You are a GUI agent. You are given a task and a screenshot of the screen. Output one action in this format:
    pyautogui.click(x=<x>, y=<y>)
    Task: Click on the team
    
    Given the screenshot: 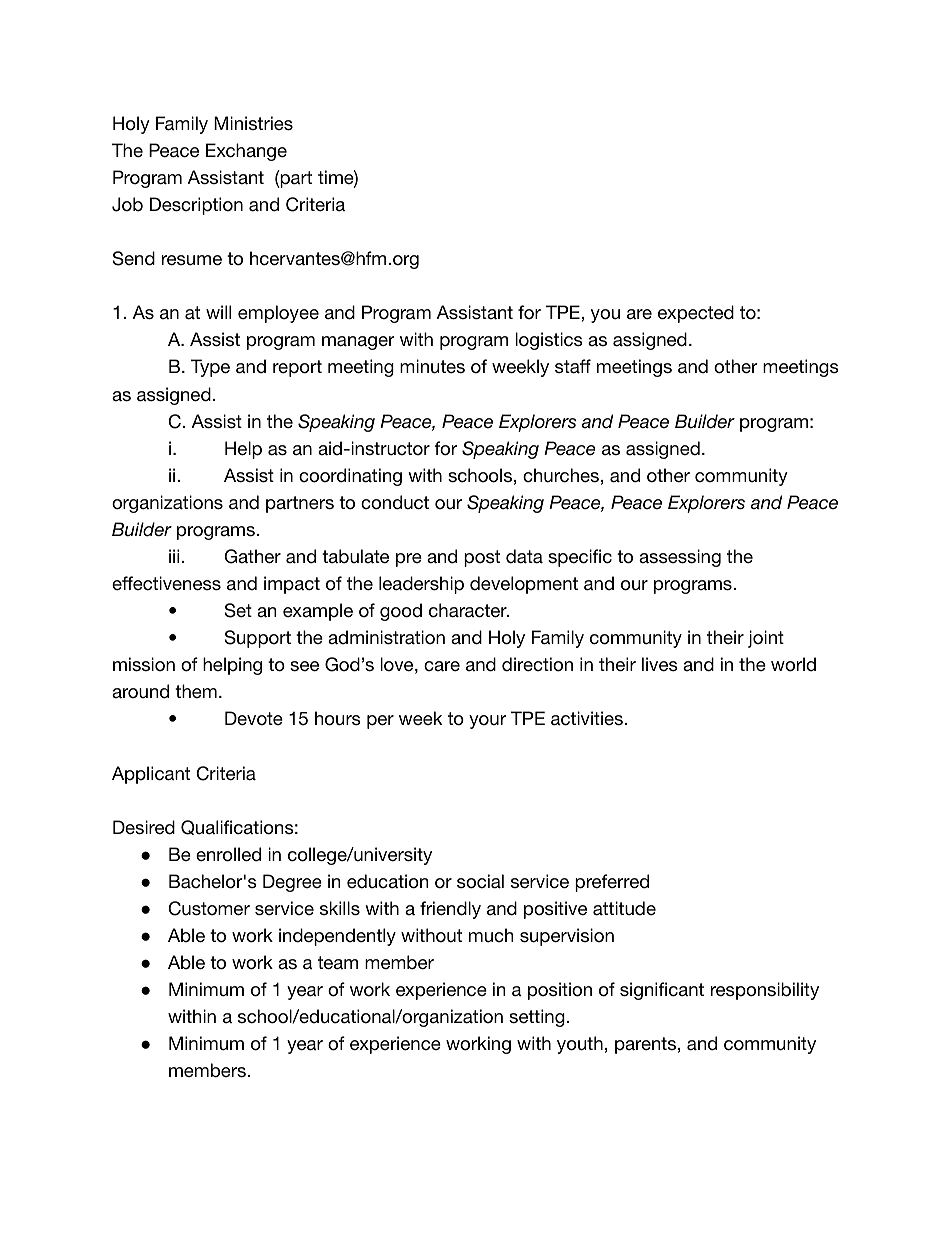 What is the action you would take?
    pyautogui.click(x=338, y=963)
